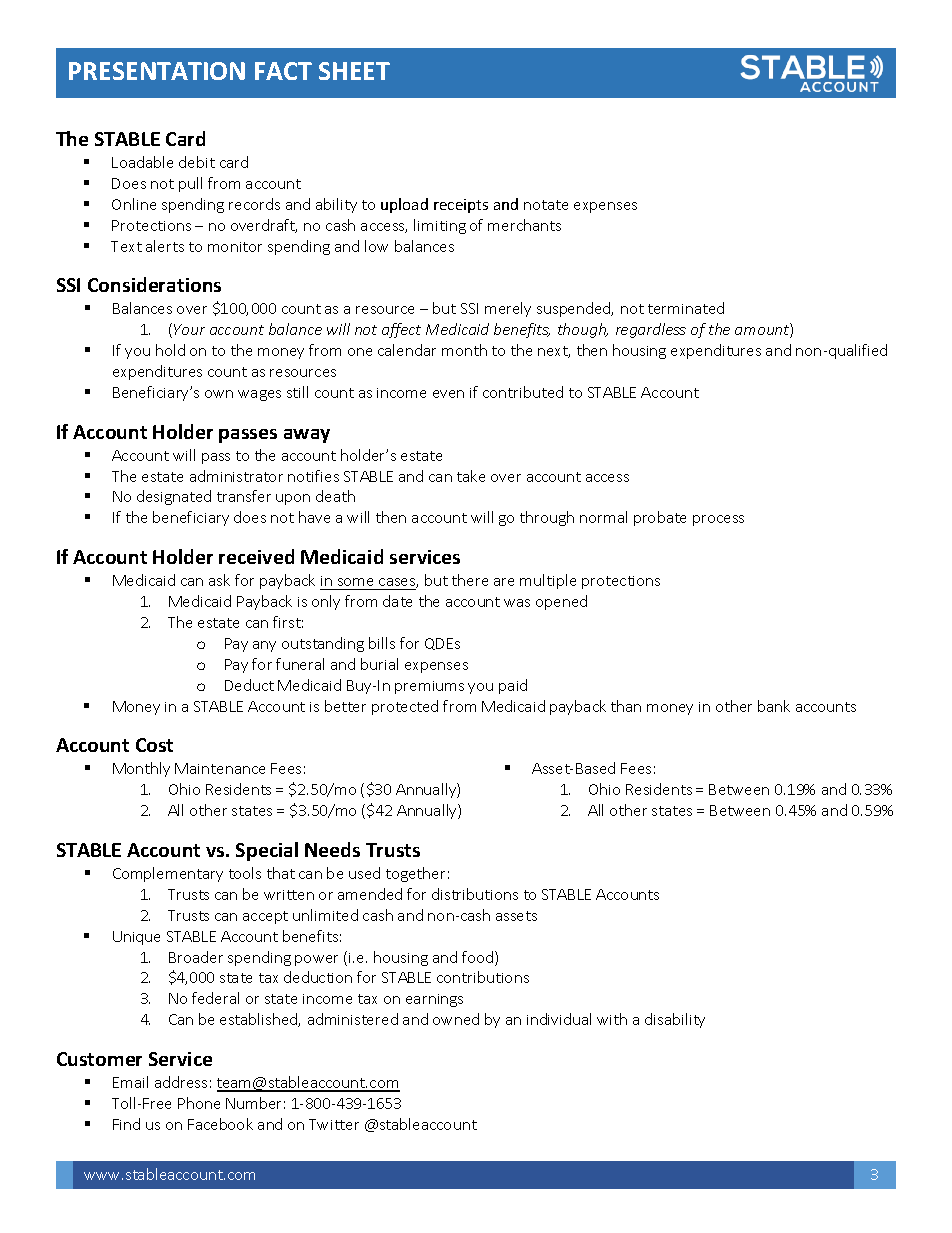 The width and height of the screenshot is (952, 1233). What do you see at coordinates (429, 687) in the screenshot?
I see `premiums` at bounding box center [429, 687].
